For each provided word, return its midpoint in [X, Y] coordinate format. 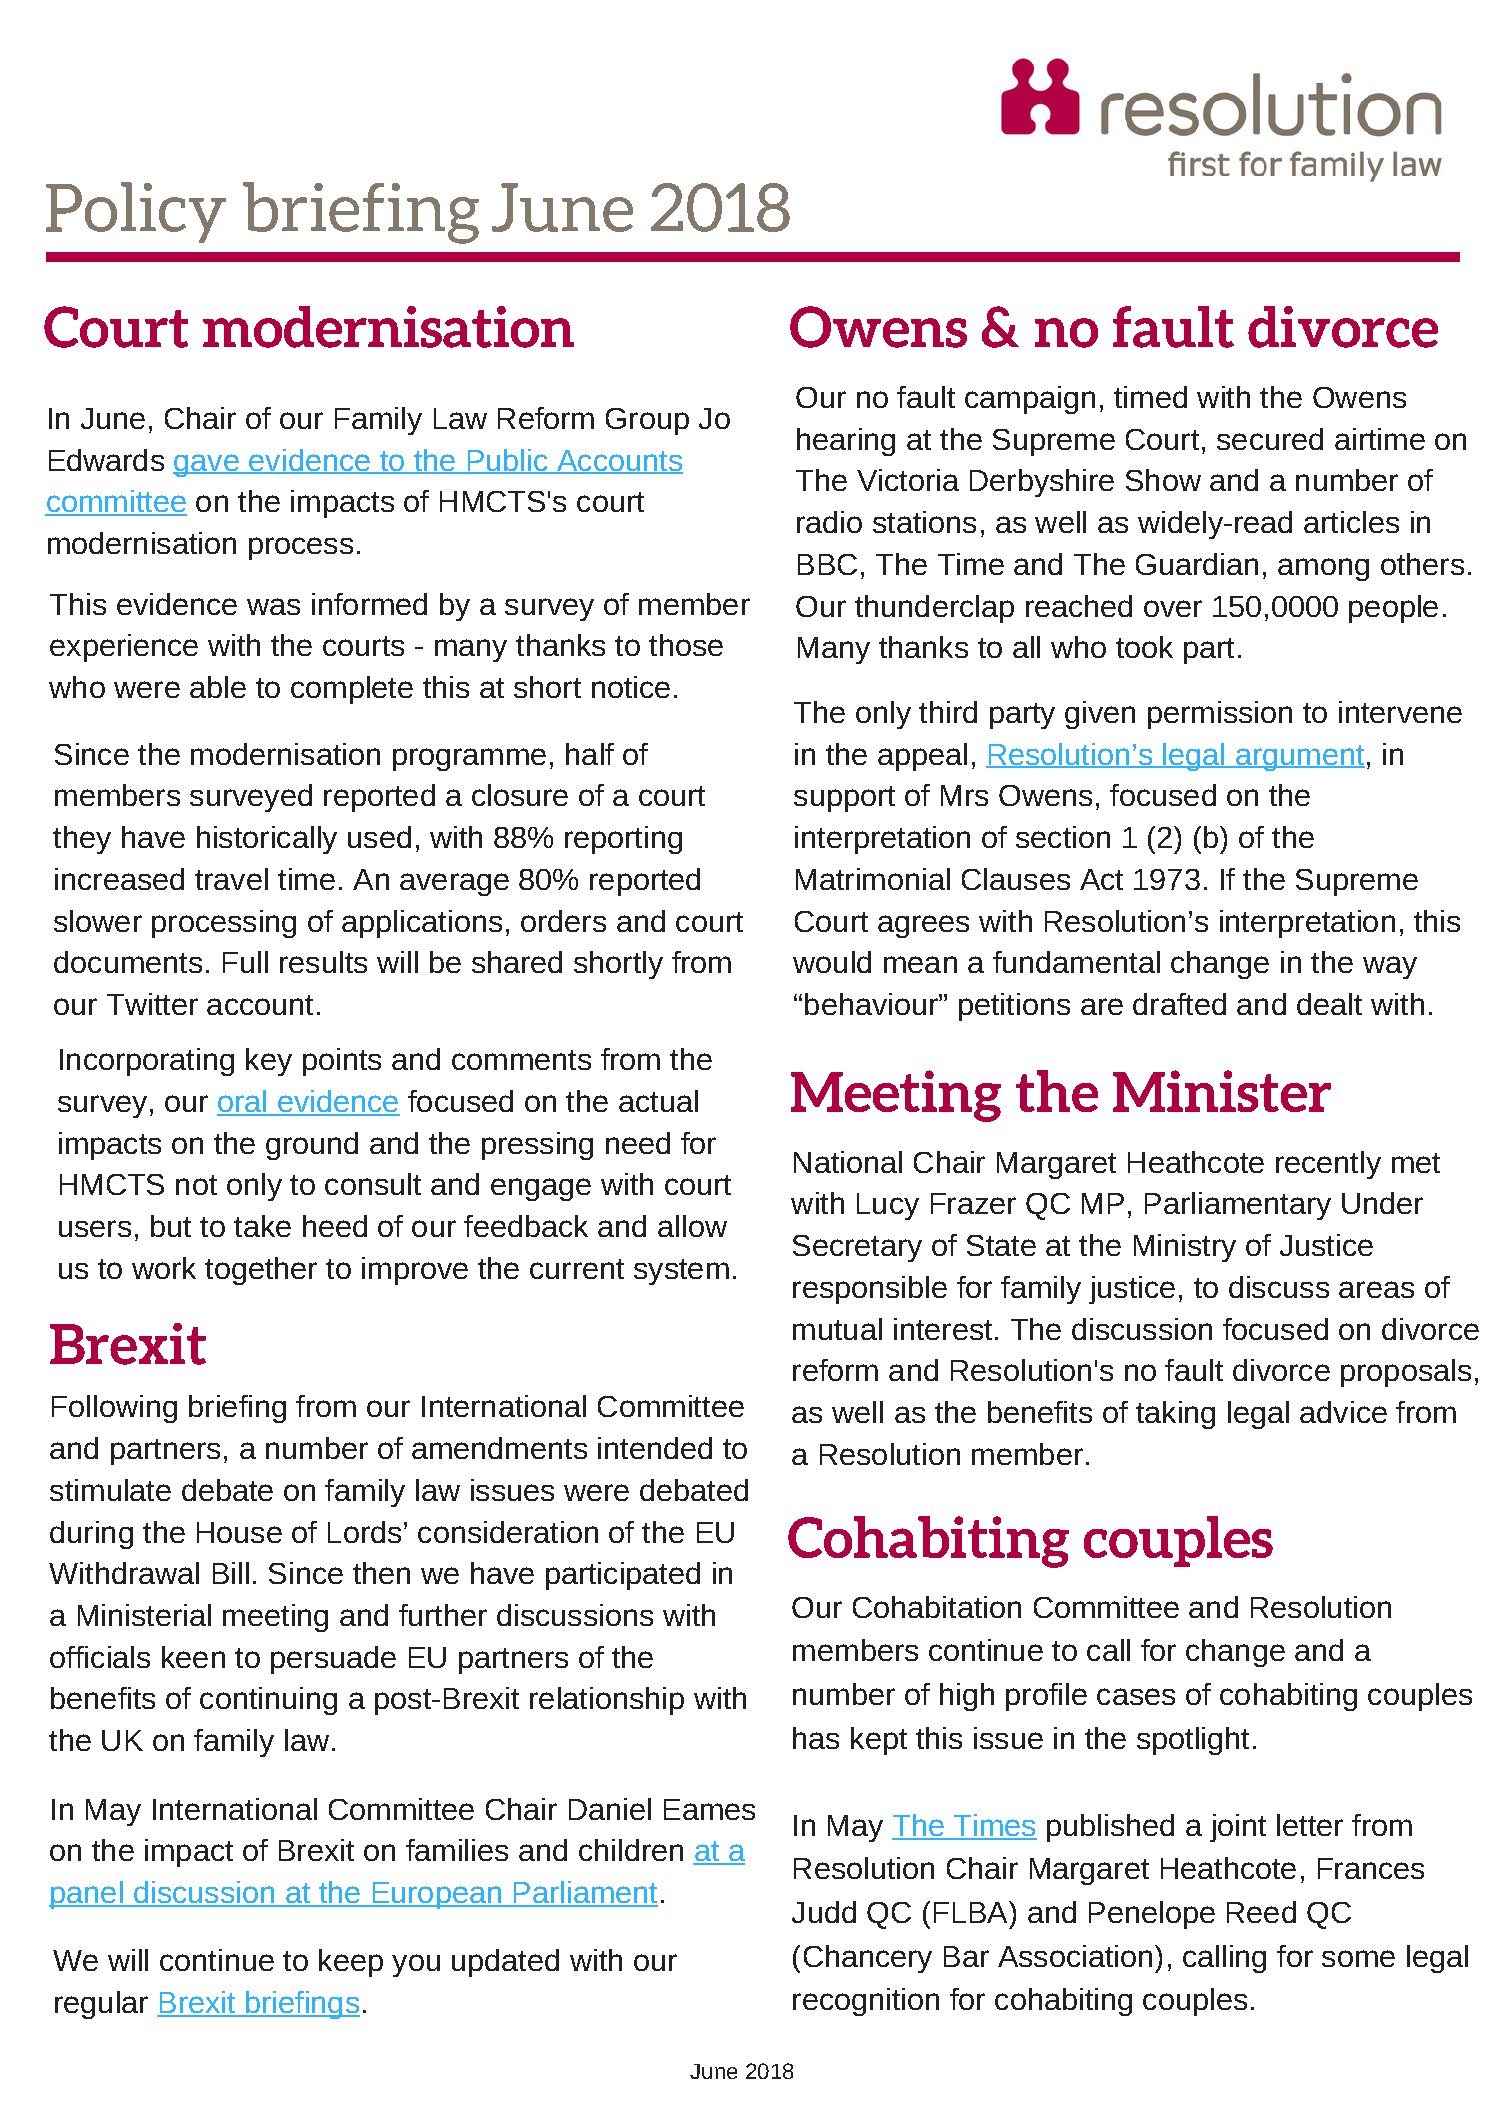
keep [351, 1963]
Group [647, 421]
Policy [136, 212]
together [261, 1271]
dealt [1329, 1004]
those [686, 645]
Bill [231, 1573]
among [1323, 569]
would [832, 962]
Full [245, 962]
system [681, 1272]
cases [1136, 1696]
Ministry [1185, 1248]
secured [1270, 439]
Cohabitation [937, 1607]
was [273, 606]
